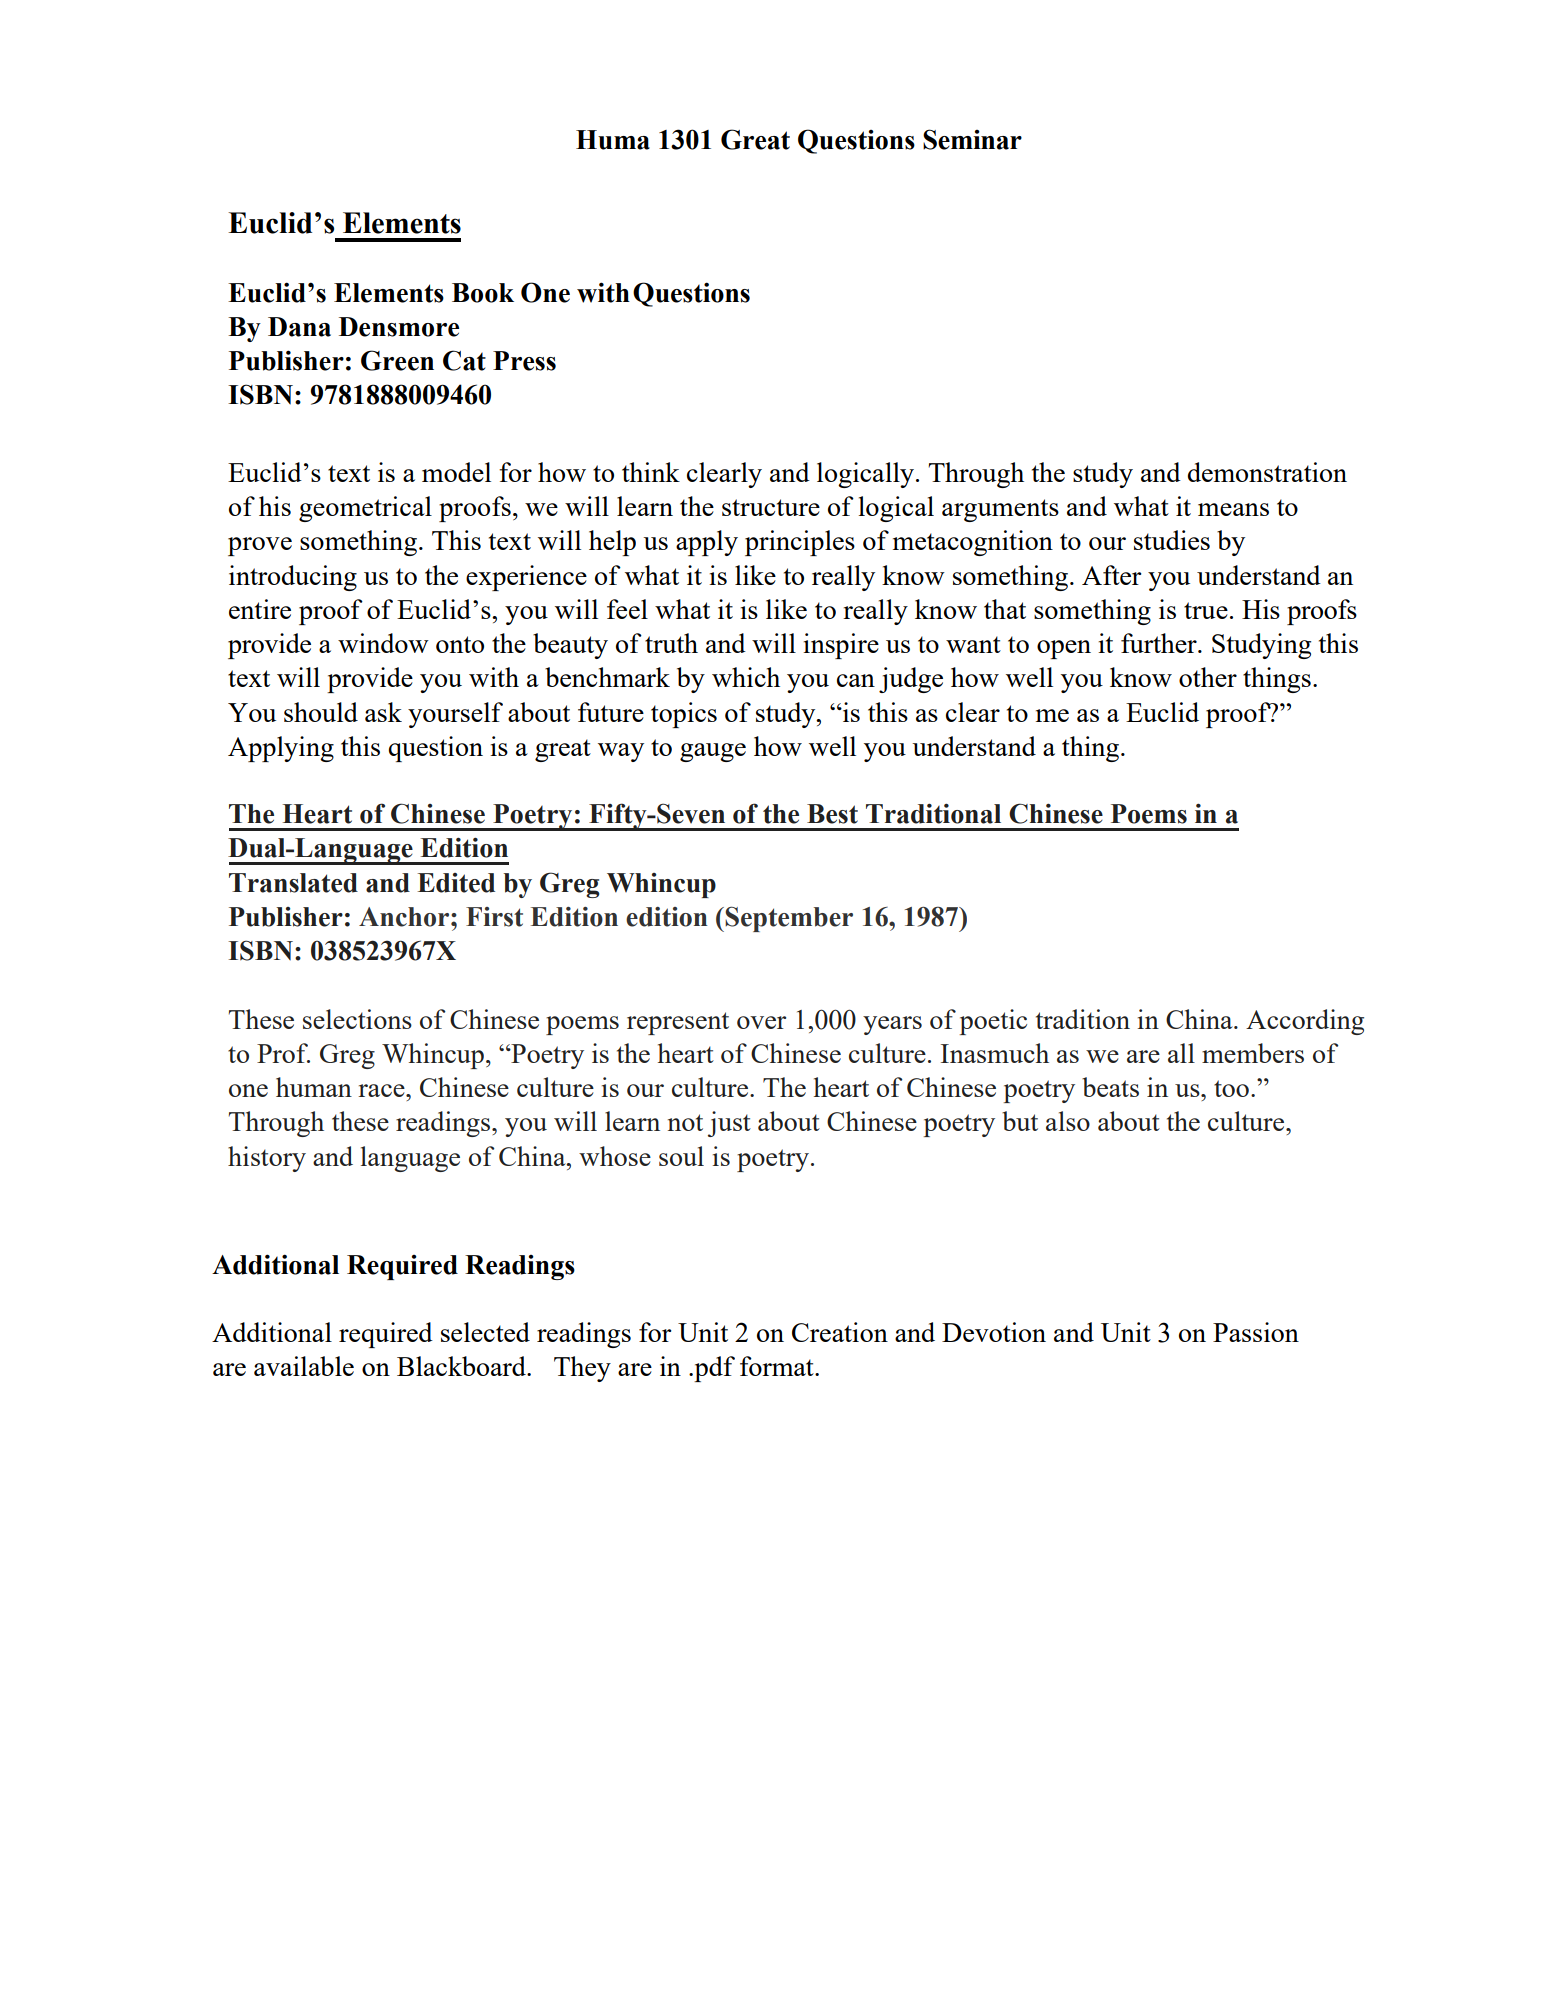  I want to click on Seminar, so click(972, 139).
